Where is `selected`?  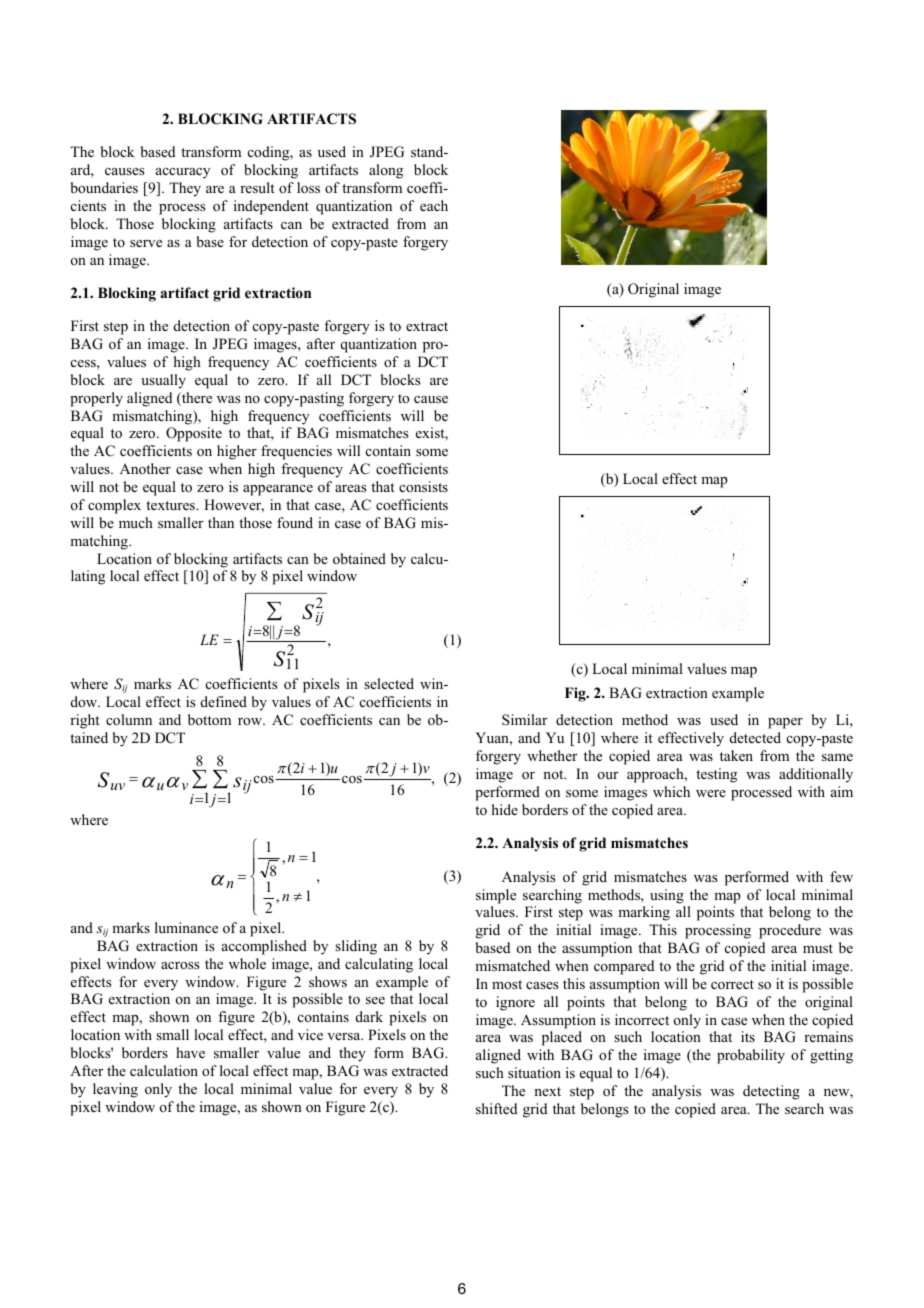 selected is located at coordinates (389, 683).
